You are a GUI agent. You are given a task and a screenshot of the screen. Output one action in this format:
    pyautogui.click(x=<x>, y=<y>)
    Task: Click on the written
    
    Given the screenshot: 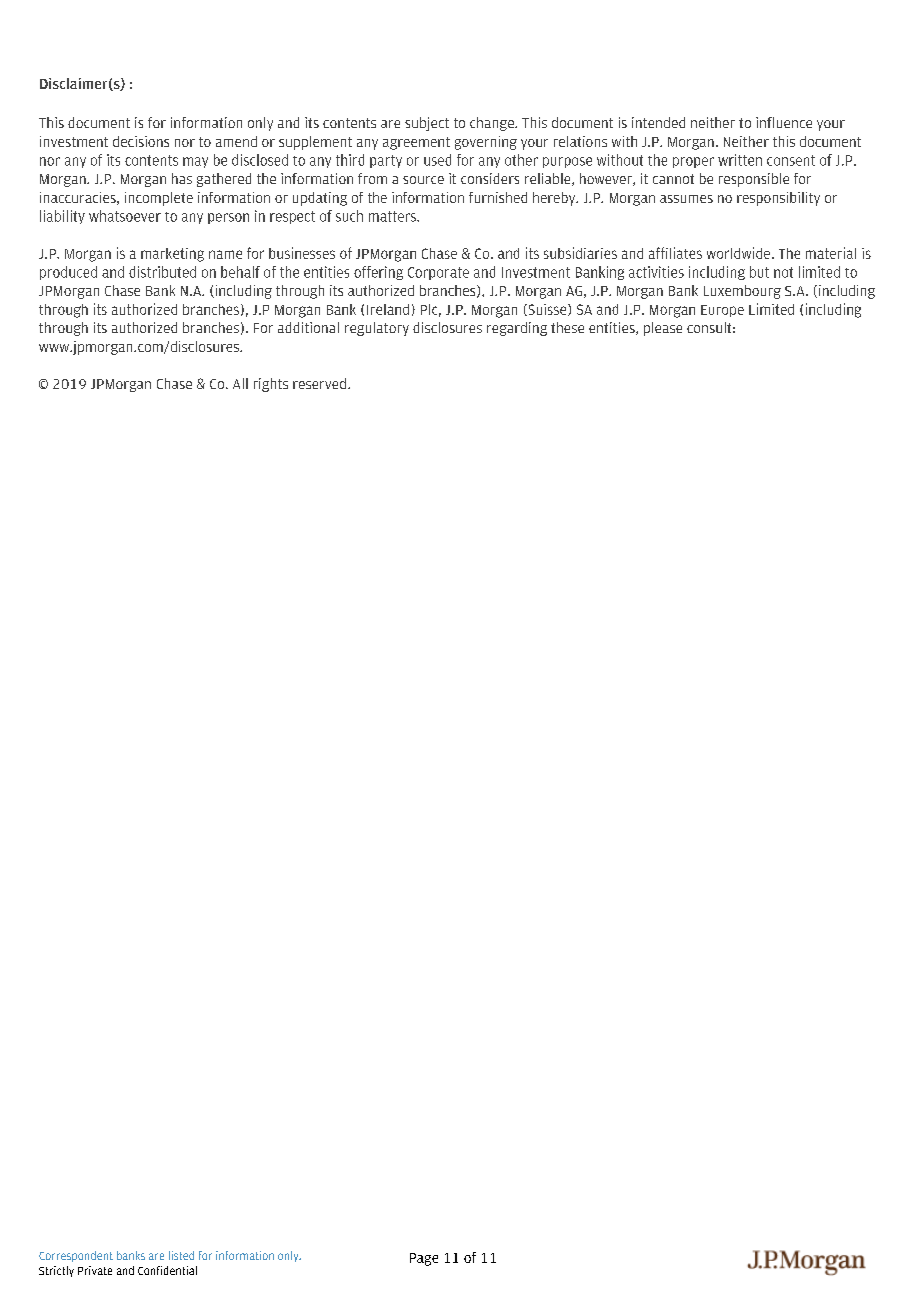 What is the action you would take?
    pyautogui.click(x=740, y=160)
